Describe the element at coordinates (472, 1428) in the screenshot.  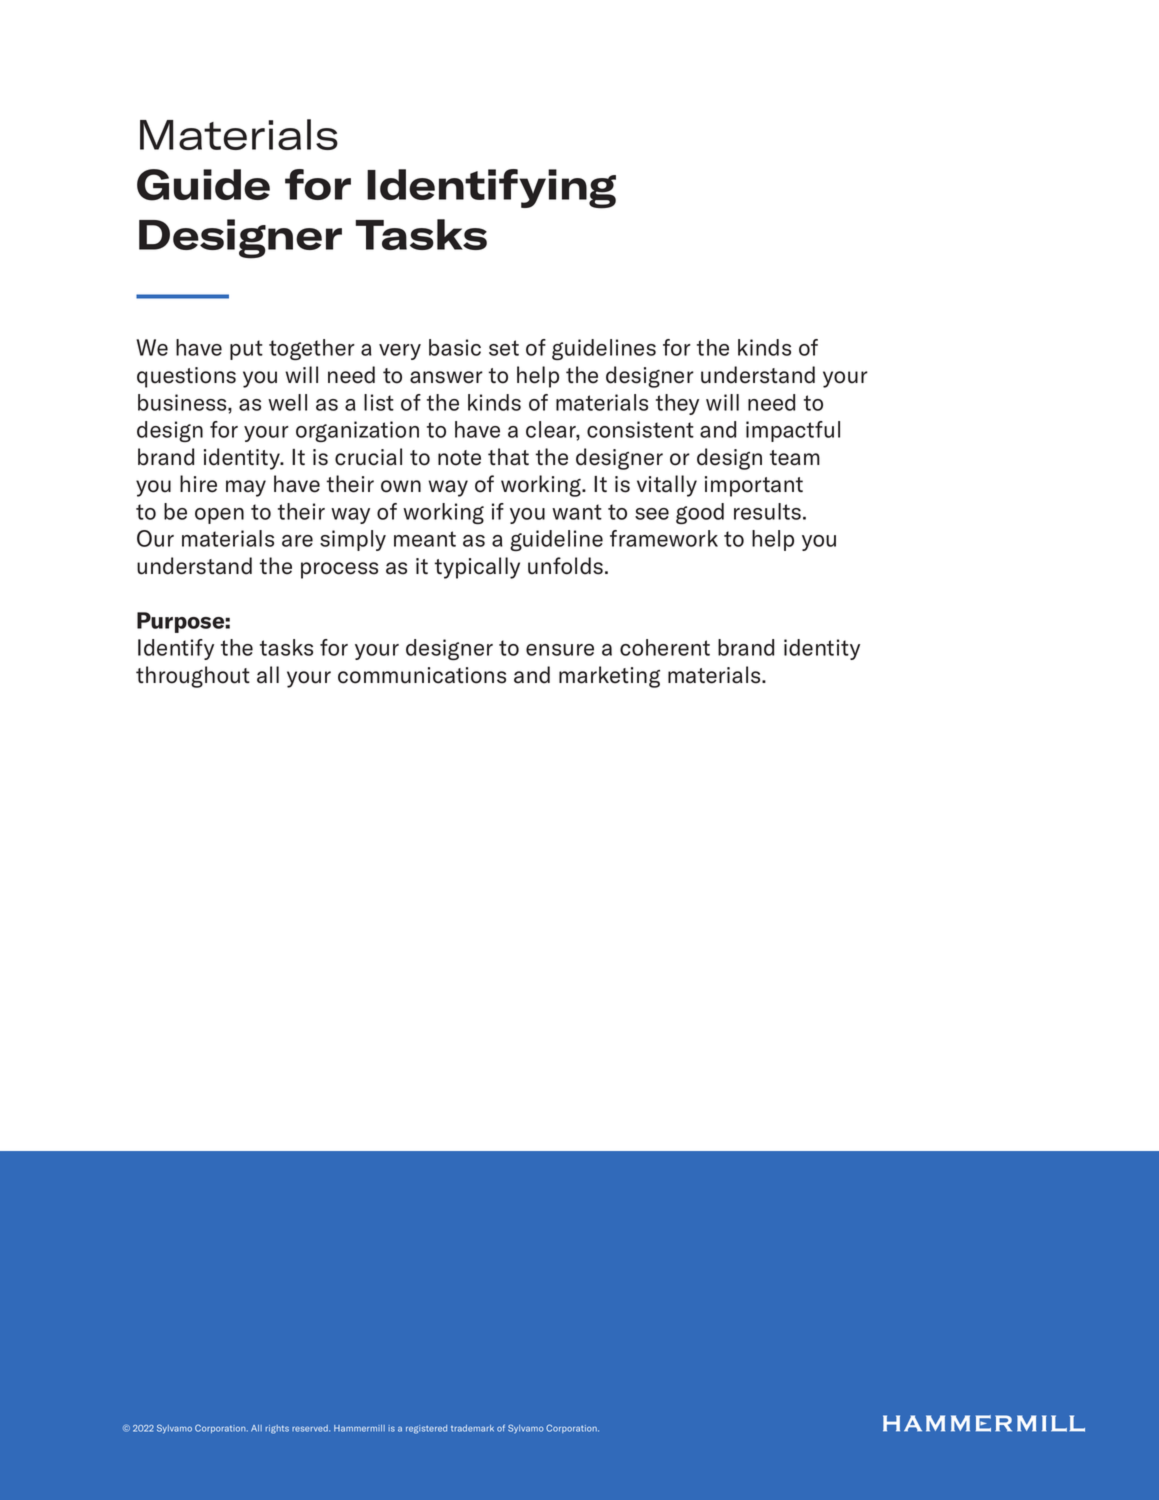
I see `trademark` at that location.
